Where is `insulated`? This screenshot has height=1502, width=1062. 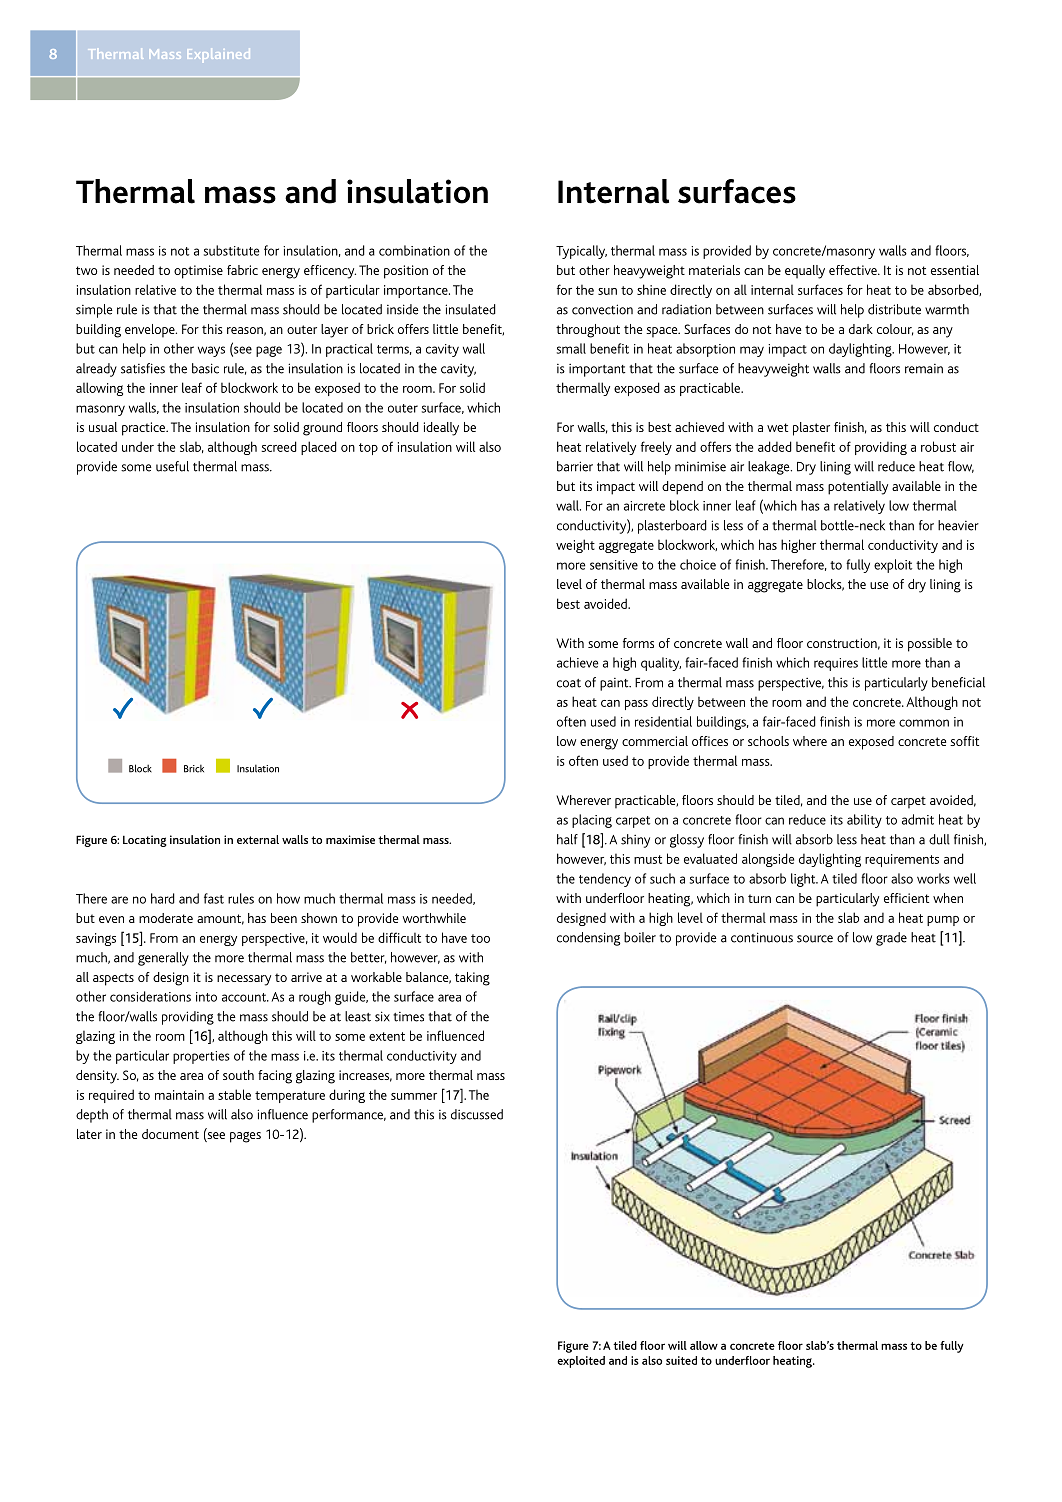
insulated is located at coordinates (470, 309).
